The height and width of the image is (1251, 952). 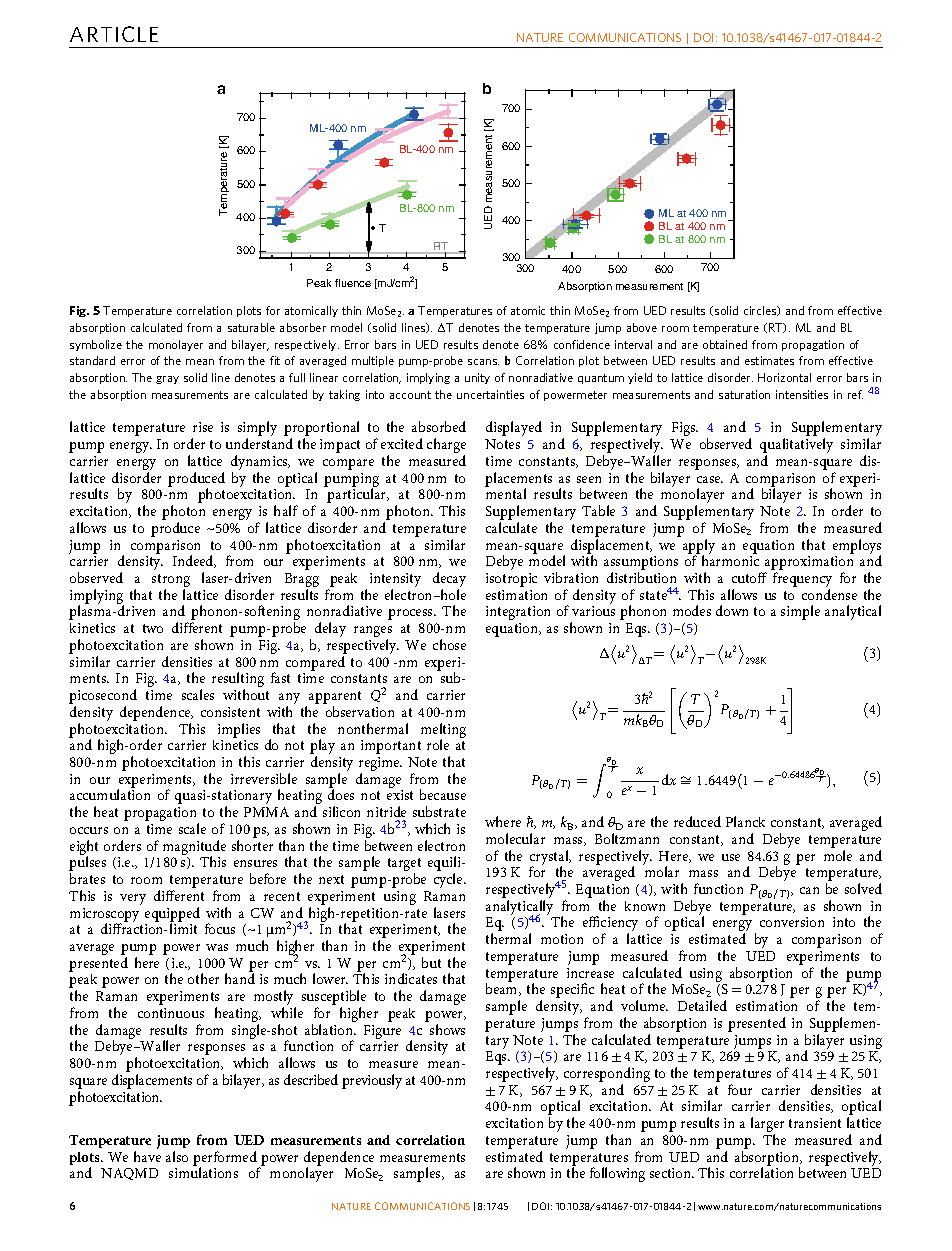 What do you see at coordinates (177, 1156) in the image?
I see `also` at bounding box center [177, 1156].
